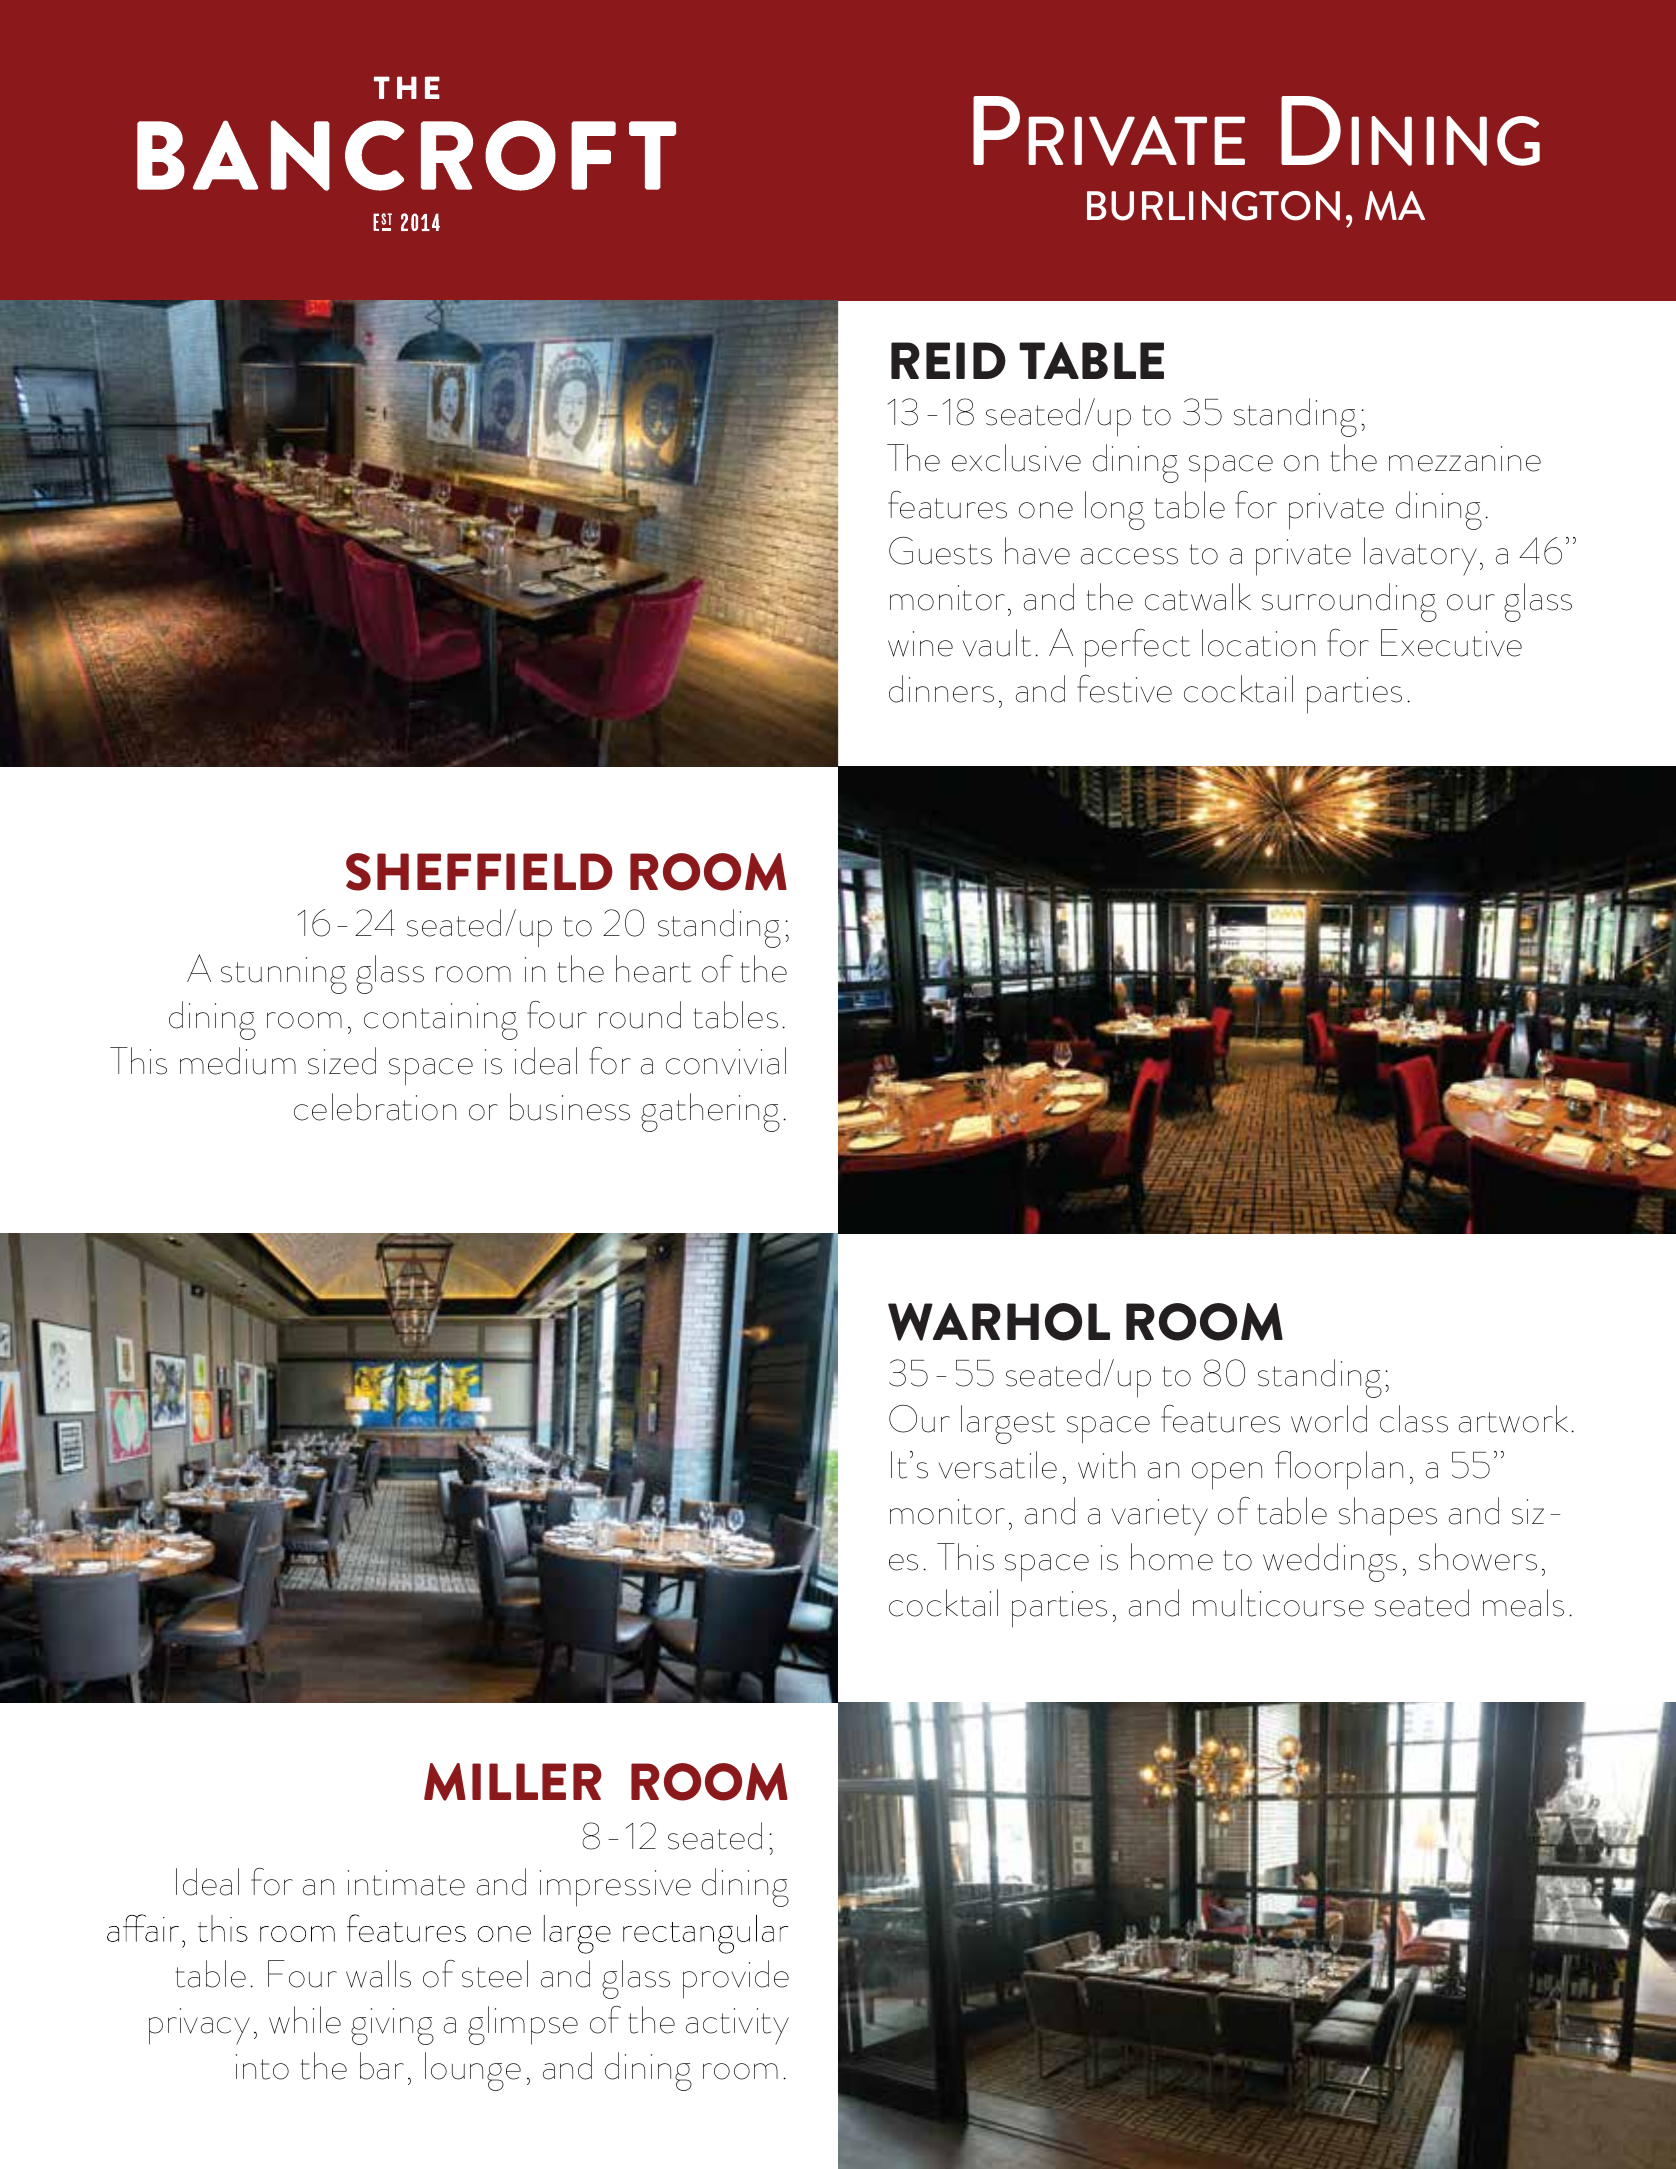 Image resolution: width=1676 pixels, height=2169 pixels. I want to click on gathering, so click(710, 1112).
